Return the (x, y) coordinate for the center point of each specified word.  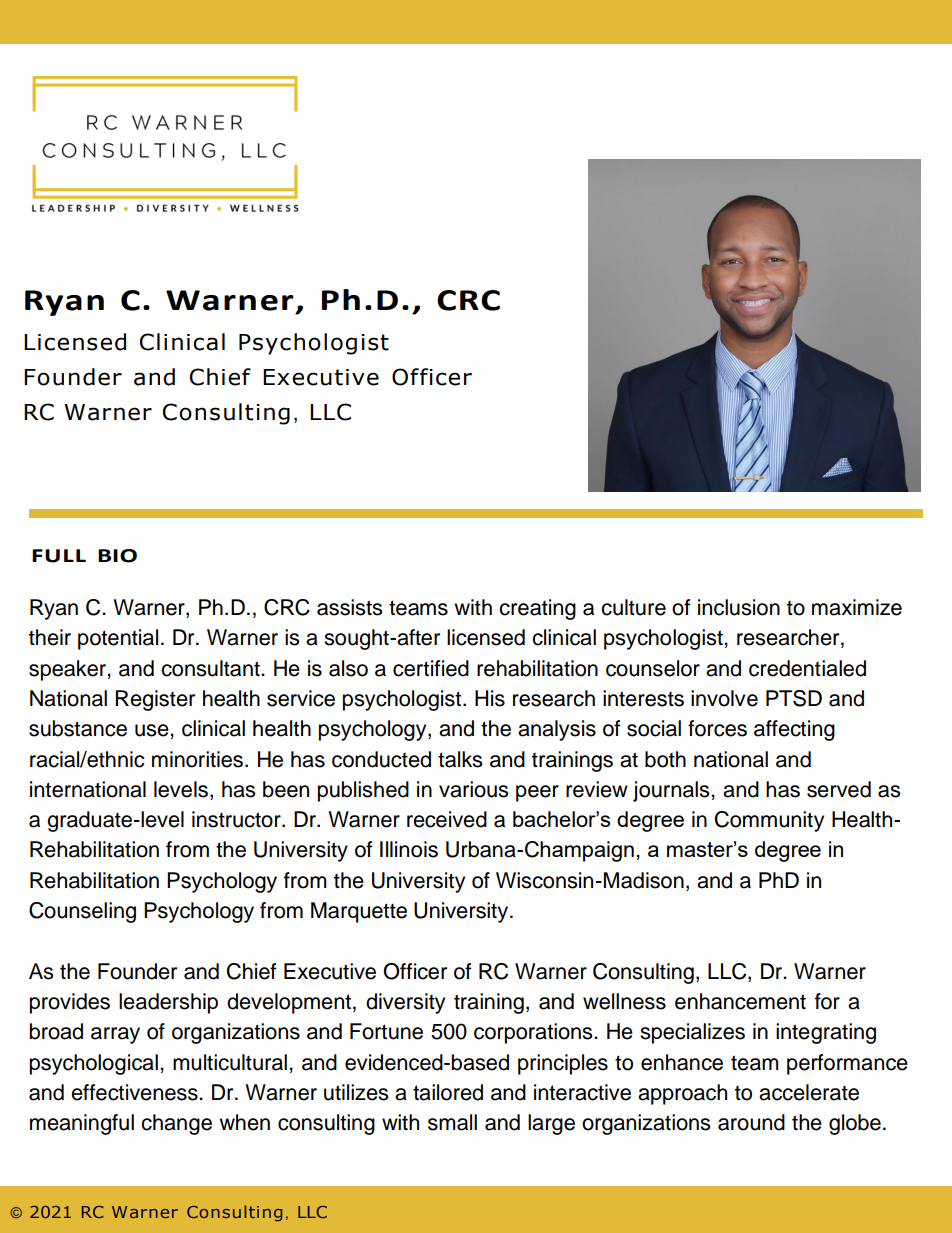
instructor (237, 819)
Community (769, 821)
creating (537, 609)
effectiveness (135, 1092)
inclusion (739, 607)
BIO (117, 556)
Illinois (409, 849)
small (452, 1122)
